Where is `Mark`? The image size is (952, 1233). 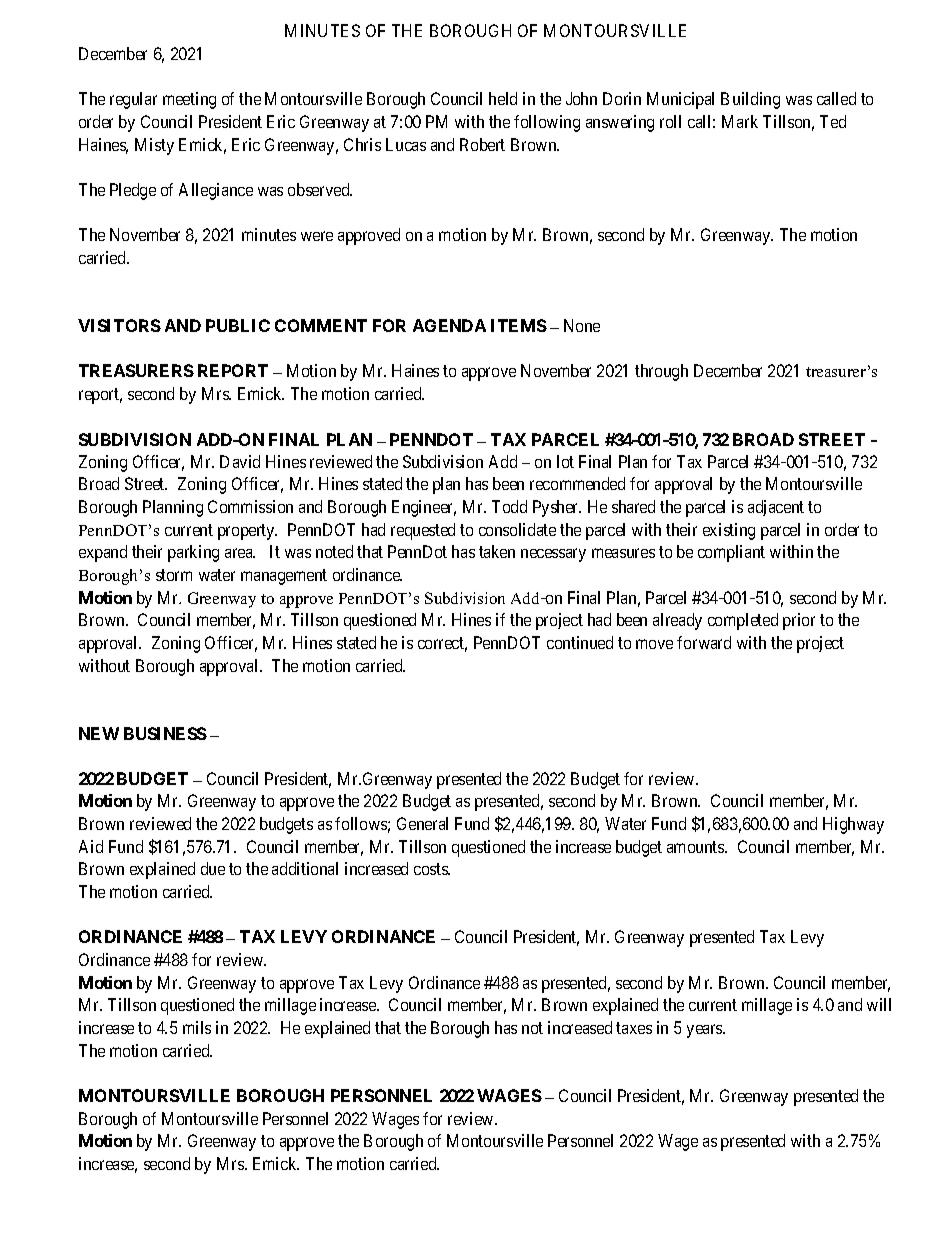
Mark is located at coordinates (740, 121).
